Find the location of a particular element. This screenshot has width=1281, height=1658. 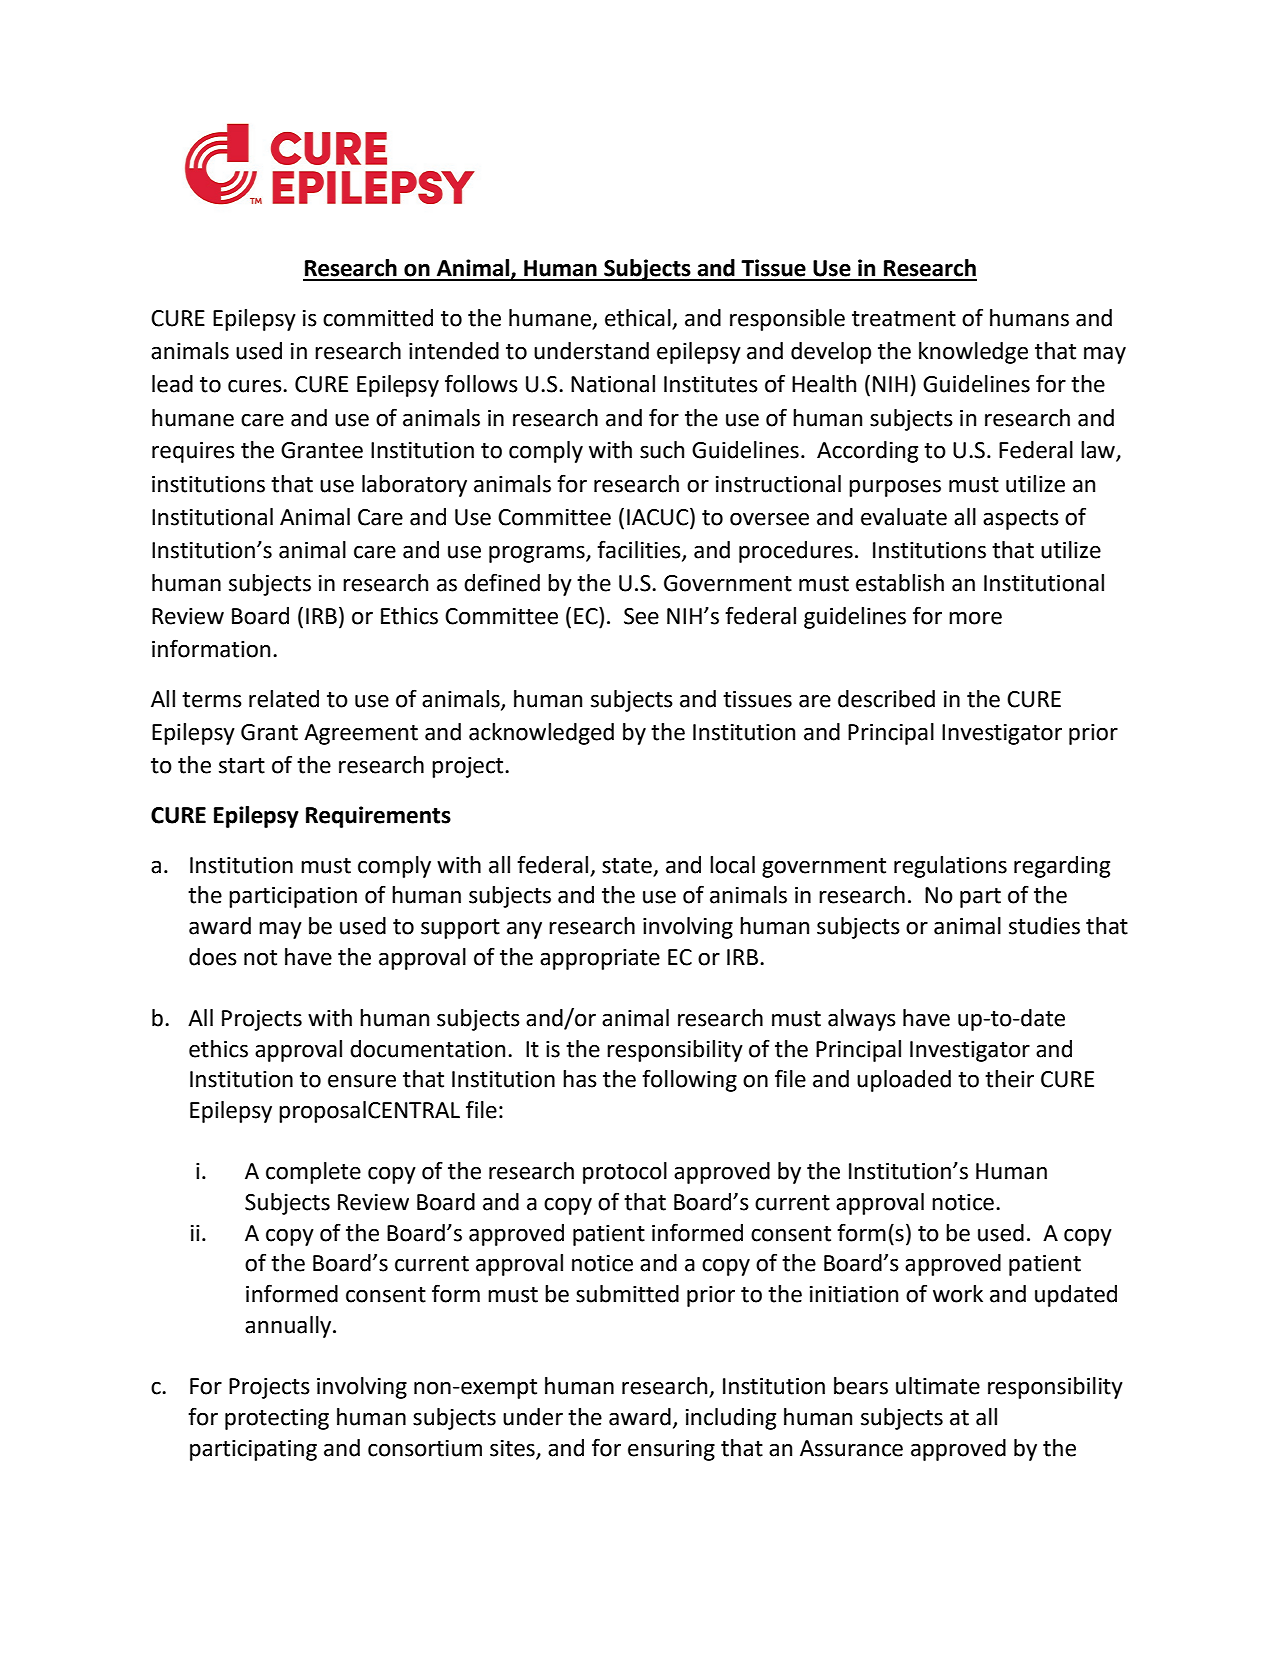

laboratory is located at coordinates (414, 486).
